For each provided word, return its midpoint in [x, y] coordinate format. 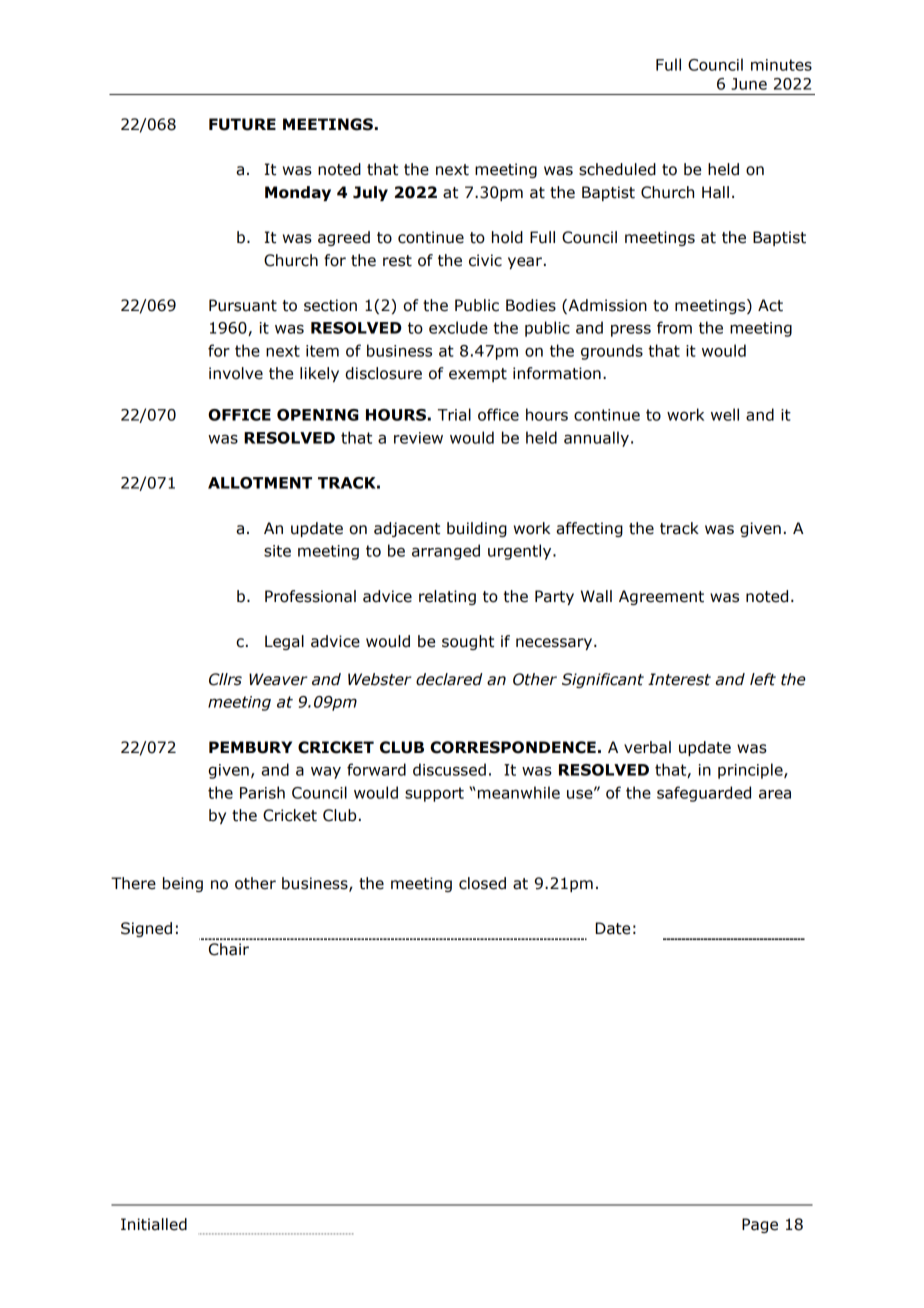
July [370, 193]
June [749, 84]
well [725, 414]
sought [468, 642]
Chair [229, 949]
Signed [146, 929]
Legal [284, 642]
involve [236, 373]
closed [482, 883]
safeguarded [704, 794]
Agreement [661, 597]
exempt [478, 375]
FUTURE [242, 124]
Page [760, 1225]
